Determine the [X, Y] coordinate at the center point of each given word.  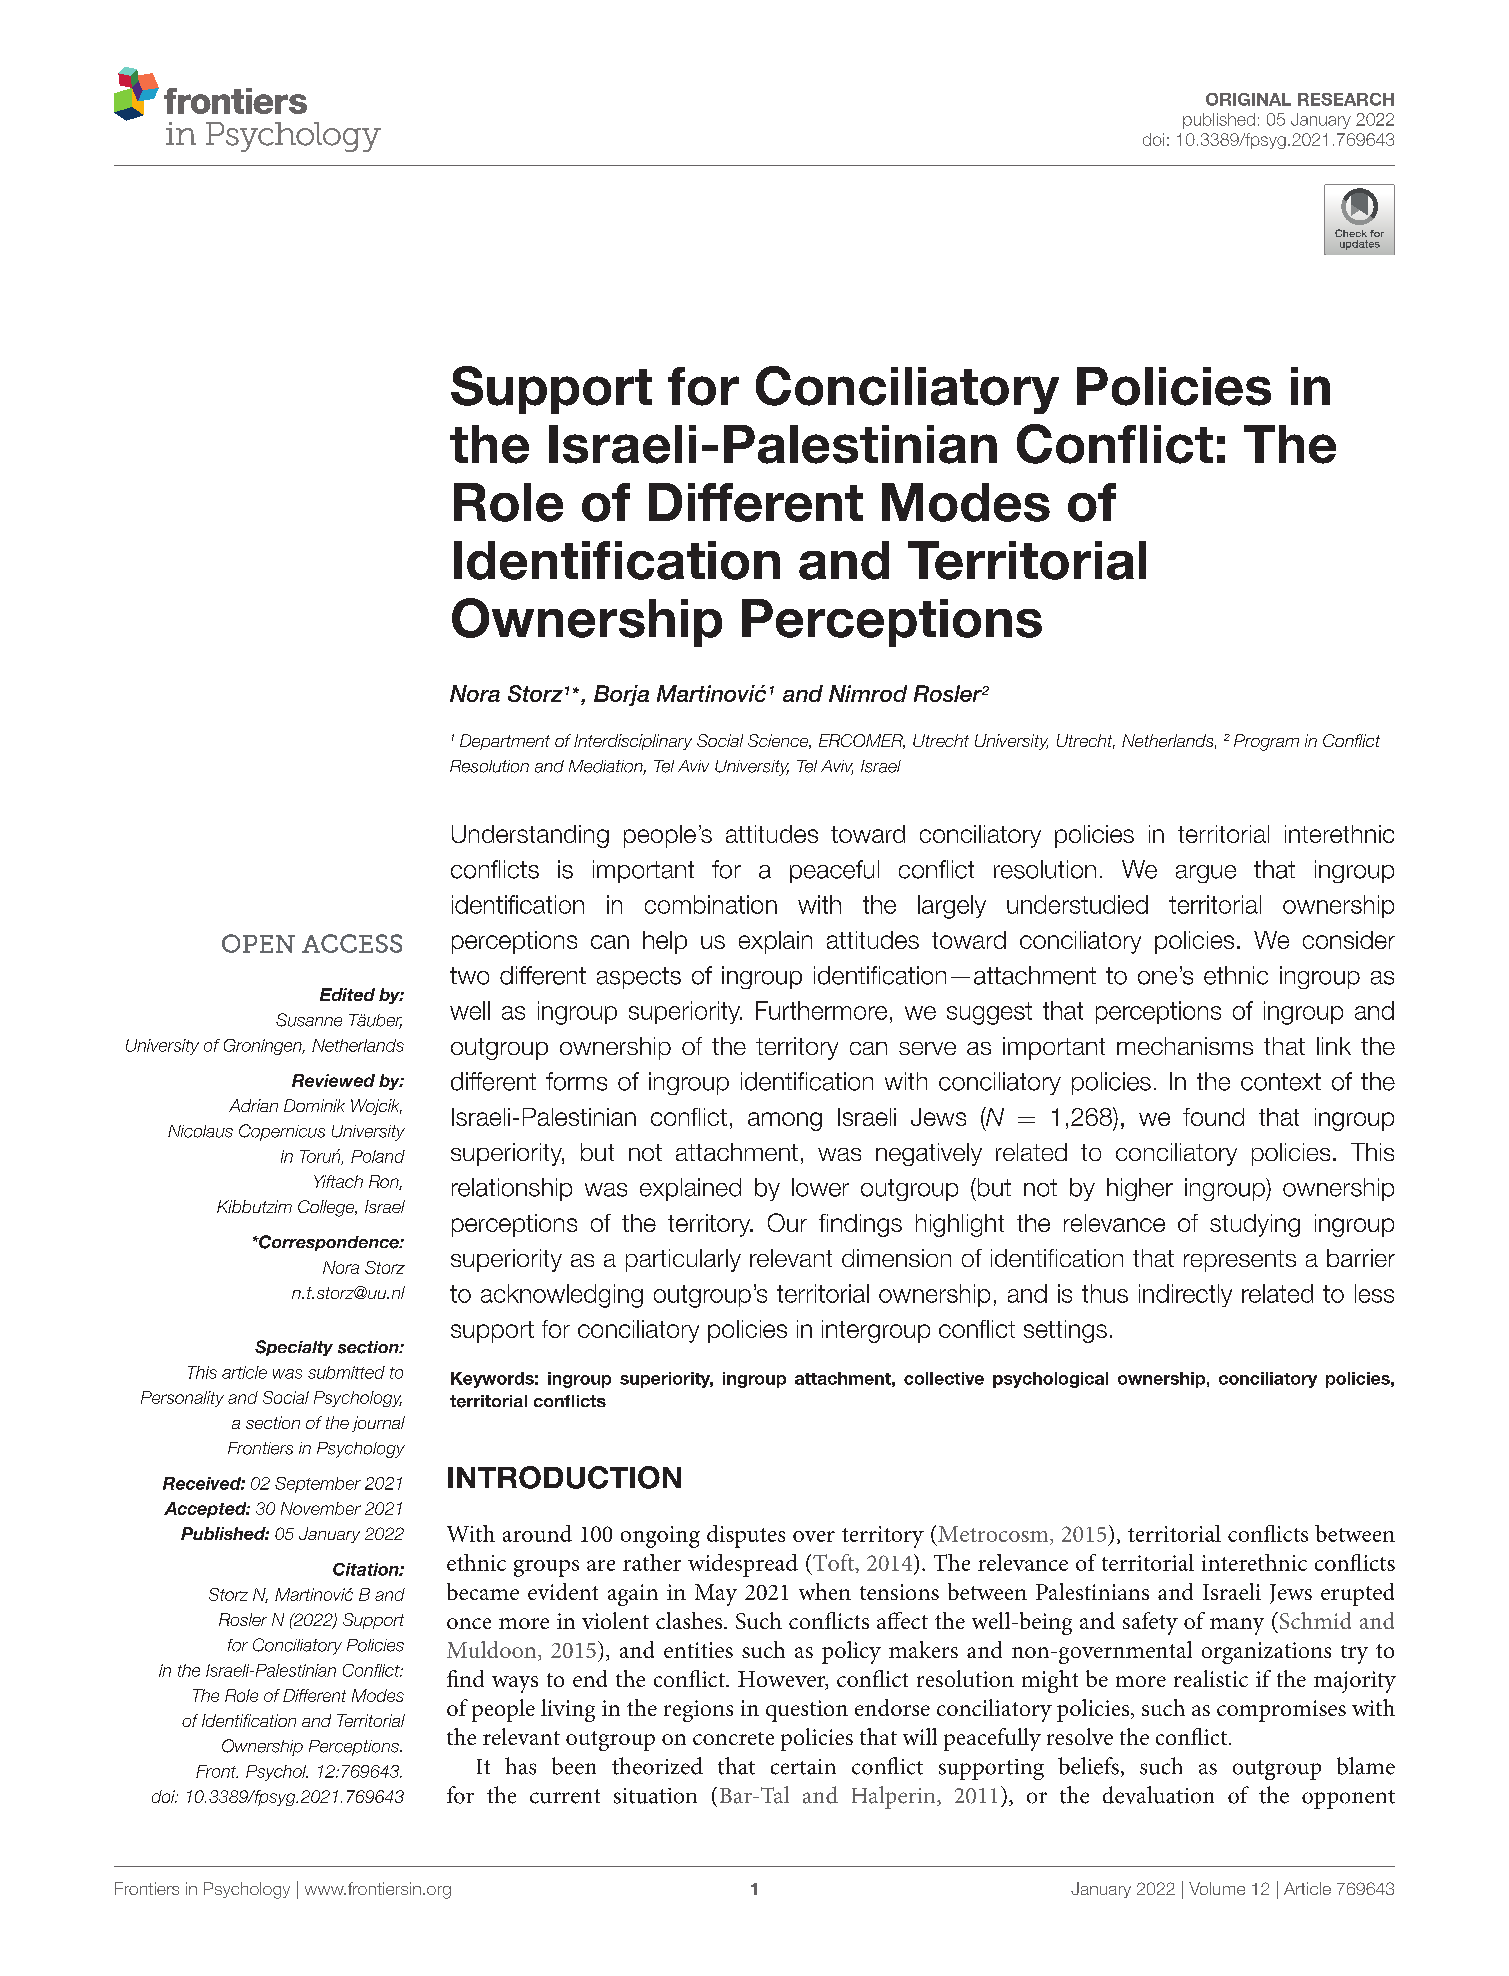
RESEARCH [1346, 99]
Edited [347, 994]
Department [505, 742]
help [665, 942]
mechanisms [1185, 1046]
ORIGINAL [1248, 99]
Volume [1217, 1888]
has [520, 1766]
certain [803, 1767]
